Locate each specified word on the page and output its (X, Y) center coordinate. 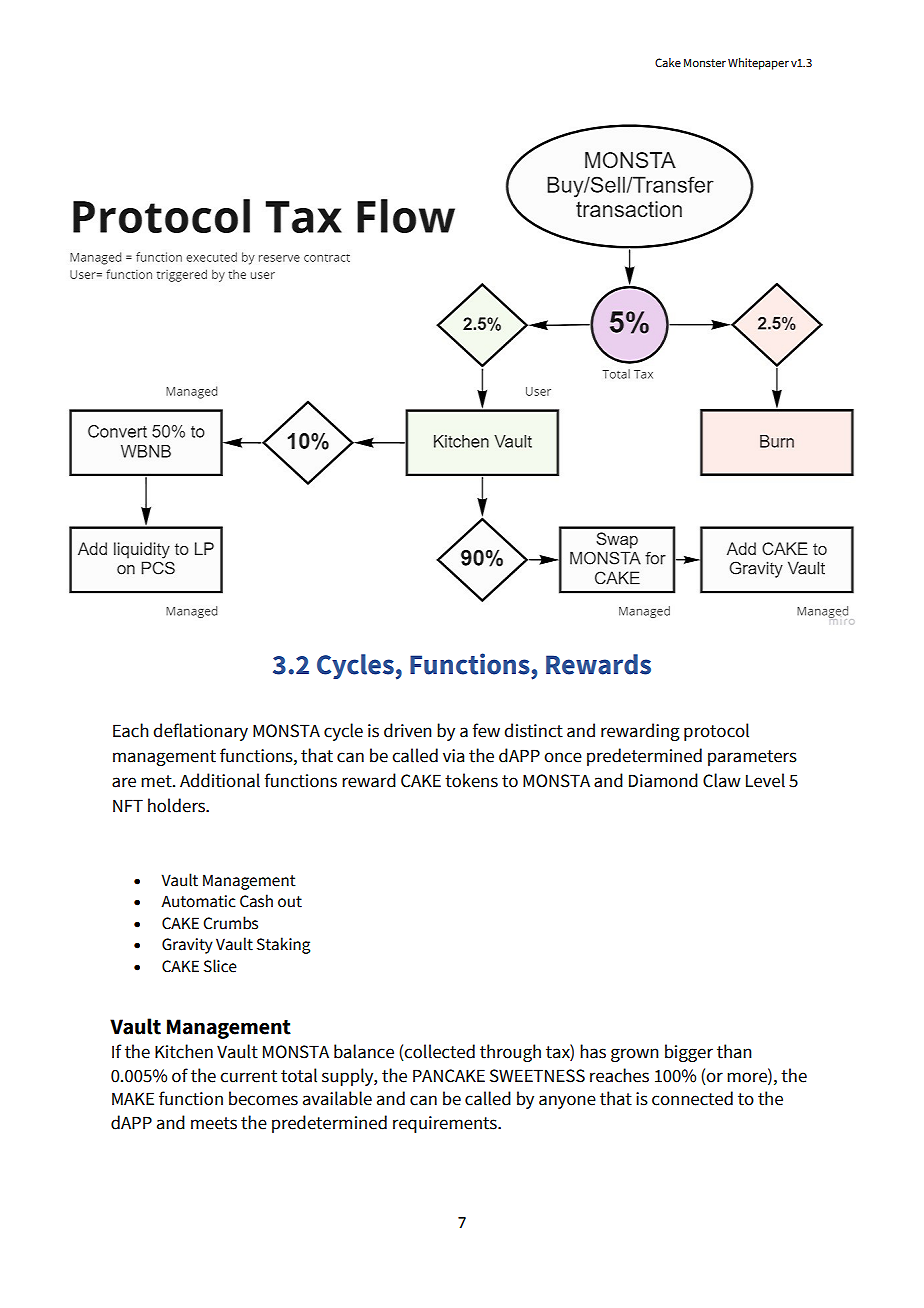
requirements (446, 1124)
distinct (533, 730)
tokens (471, 780)
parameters (752, 758)
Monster (705, 62)
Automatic (198, 901)
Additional (220, 780)
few (486, 730)
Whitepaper (758, 64)
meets (214, 1123)
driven (408, 730)
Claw (722, 780)
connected (692, 1098)
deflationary (200, 732)
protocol (716, 732)
